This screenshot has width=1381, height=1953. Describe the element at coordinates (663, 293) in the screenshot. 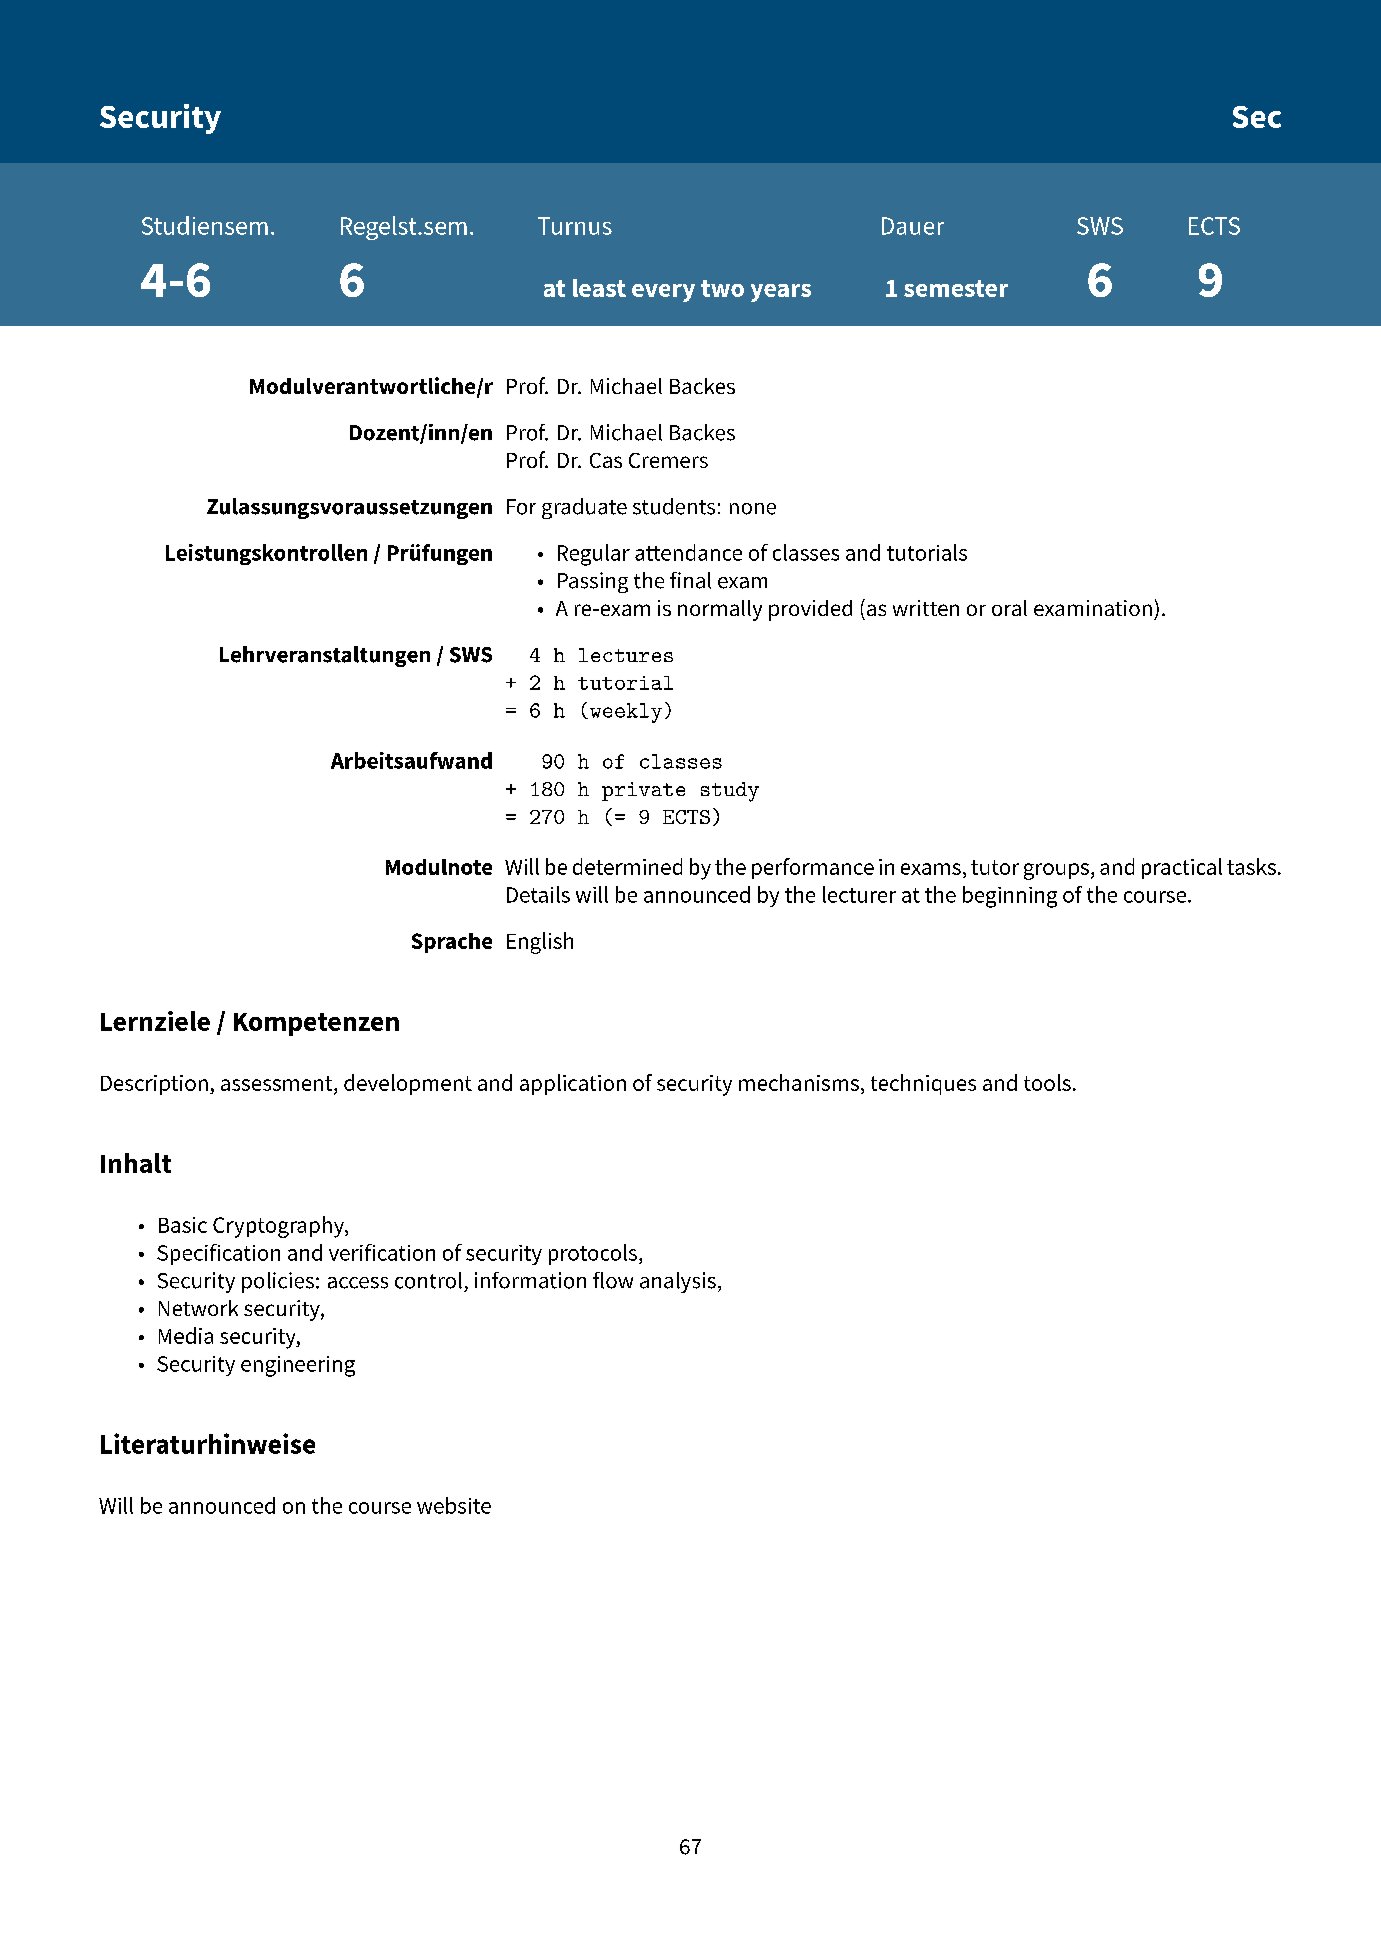

I see `every` at that location.
